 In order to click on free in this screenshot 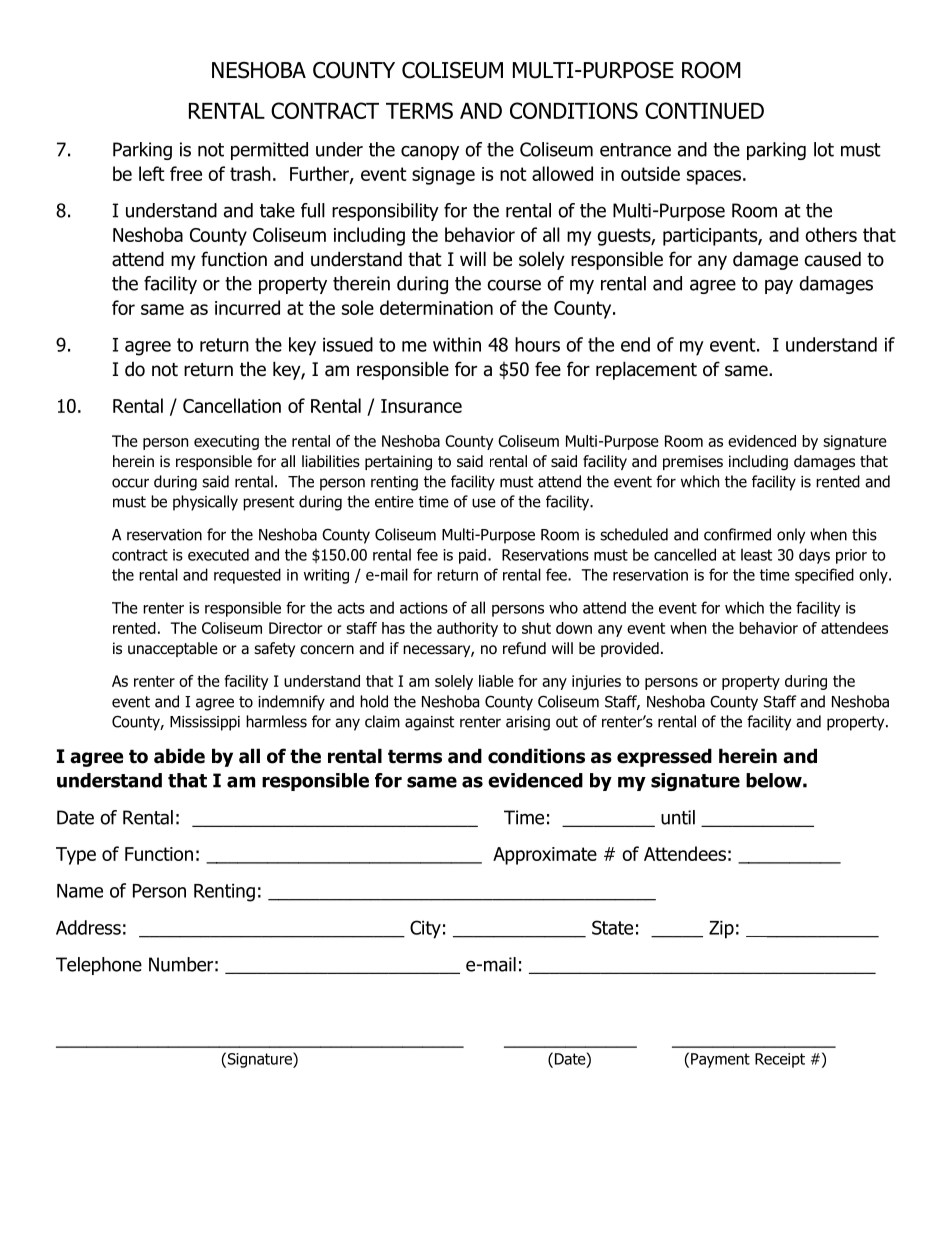, I will do `click(186, 173)`.
